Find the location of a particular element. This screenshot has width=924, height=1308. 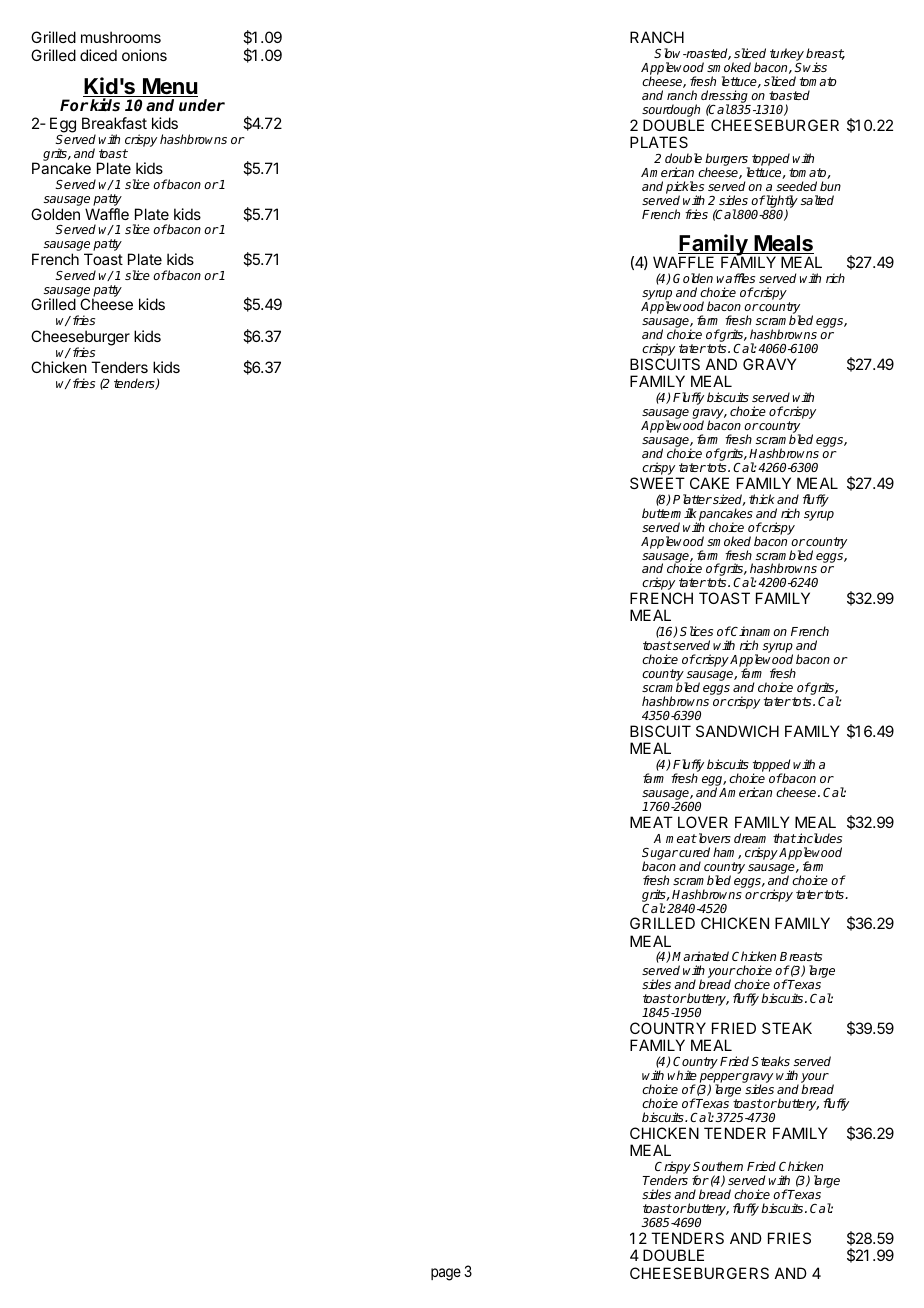

buttermilk is located at coordinates (669, 513).
